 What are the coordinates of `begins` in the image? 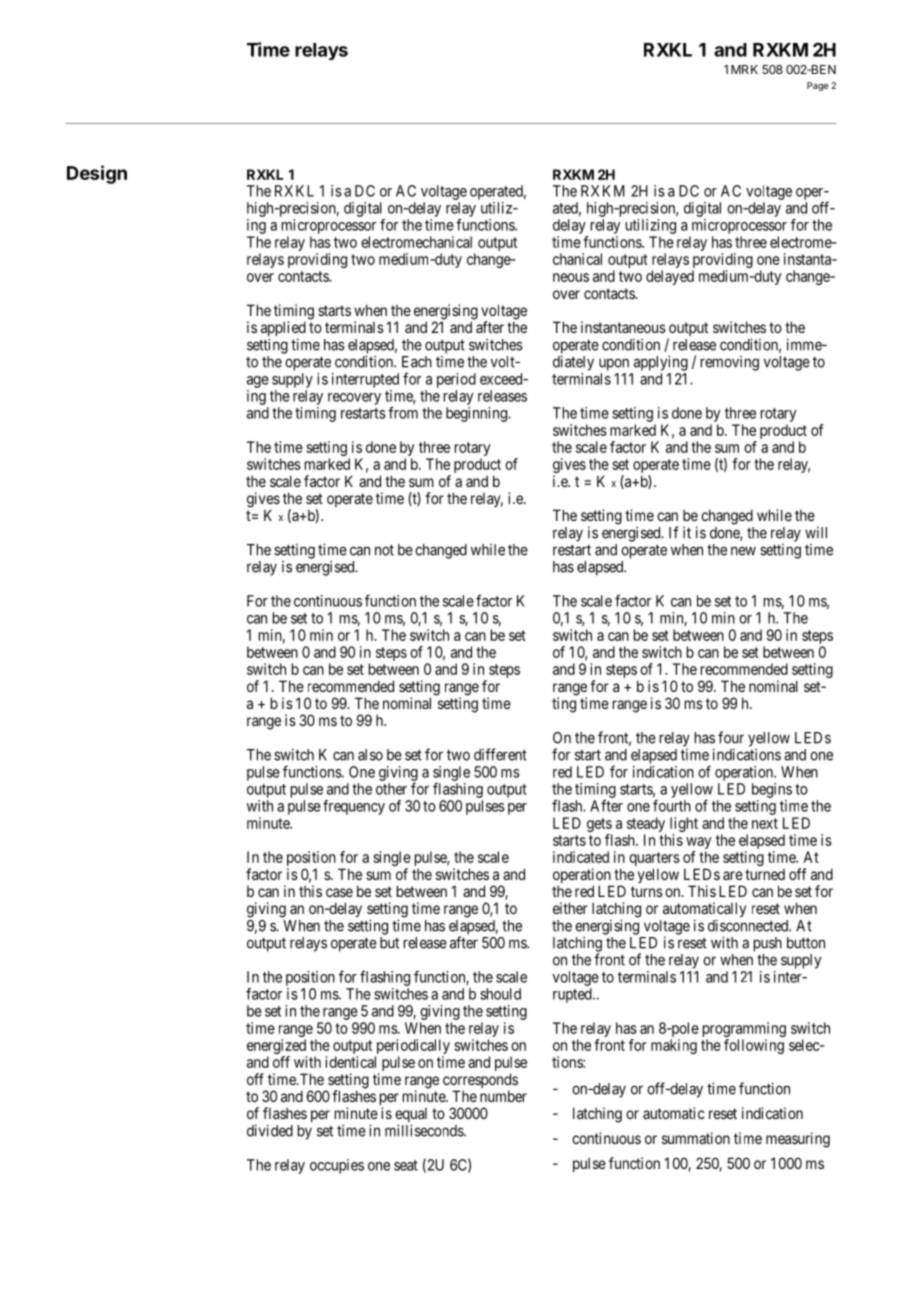 It's located at (772, 790).
